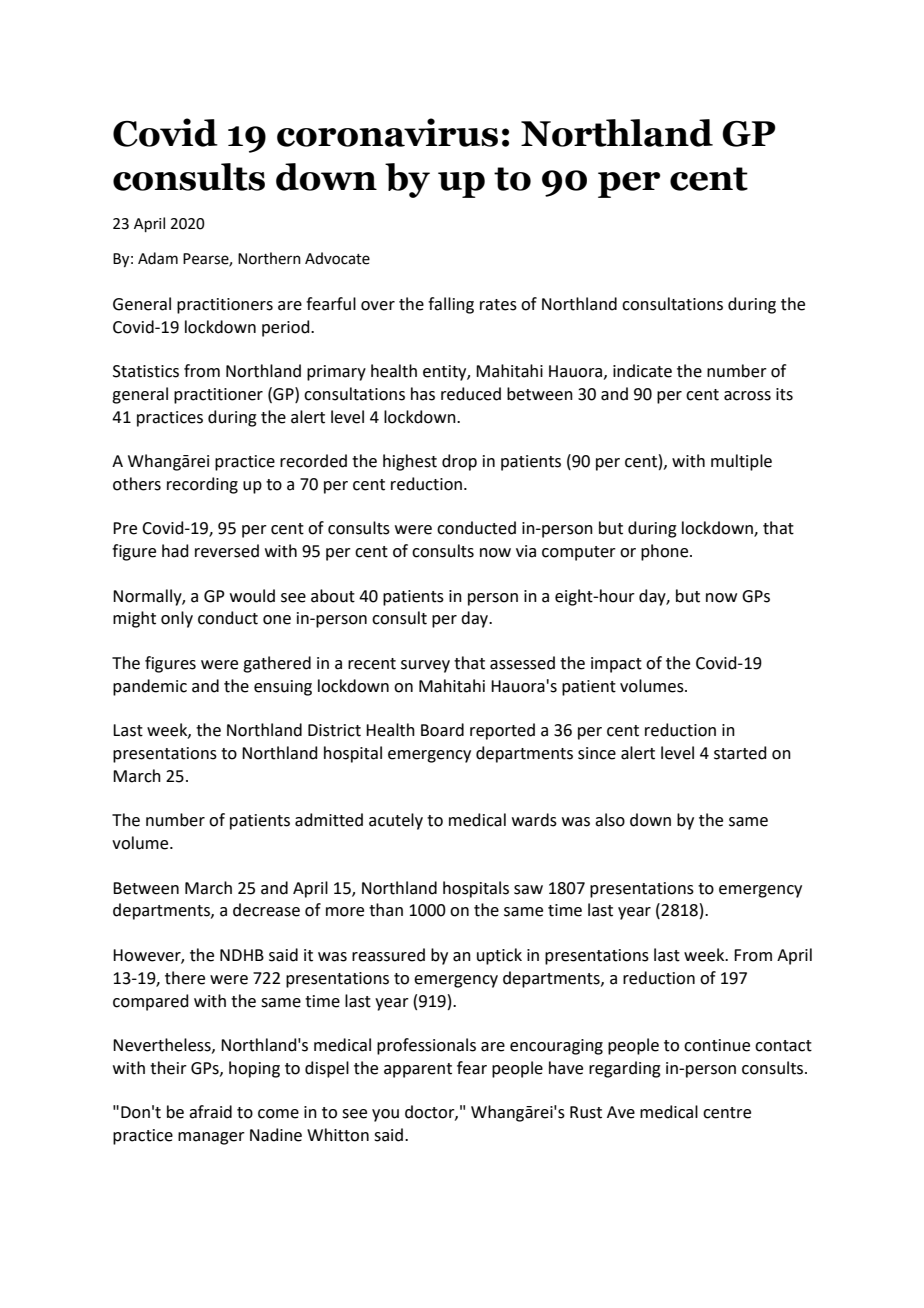 Image resolution: width=924 pixels, height=1308 pixels. Describe the element at coordinates (210, 1112) in the image. I see `afraid` at that location.
